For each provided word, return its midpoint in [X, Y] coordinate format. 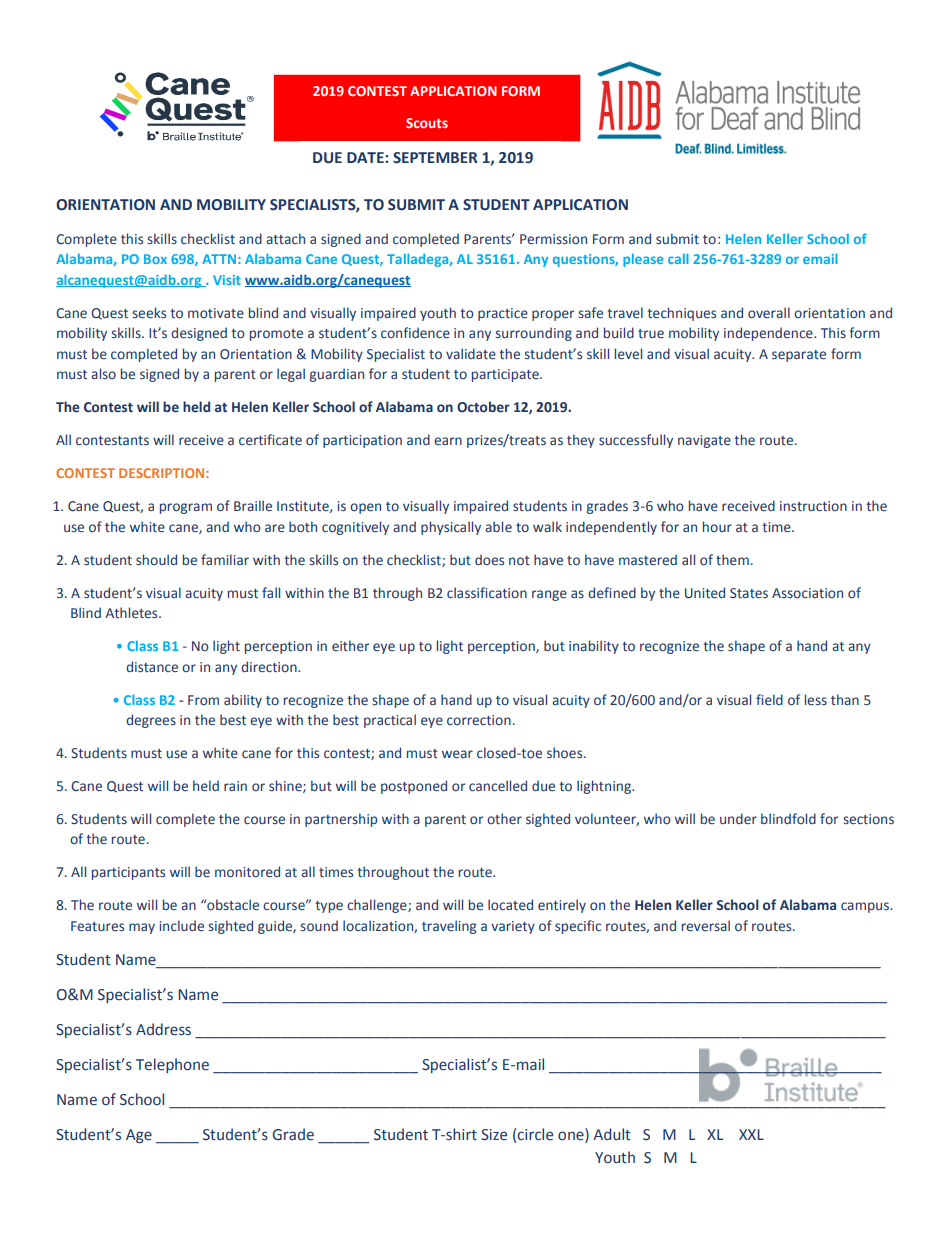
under [738, 818]
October [483, 407]
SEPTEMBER [435, 158]
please [643, 260]
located [510, 905]
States [749, 593]
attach [285, 238]
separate [799, 356]
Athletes [132, 613]
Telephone [172, 1065]
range [549, 595]
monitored [247, 872]
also [103, 373]
